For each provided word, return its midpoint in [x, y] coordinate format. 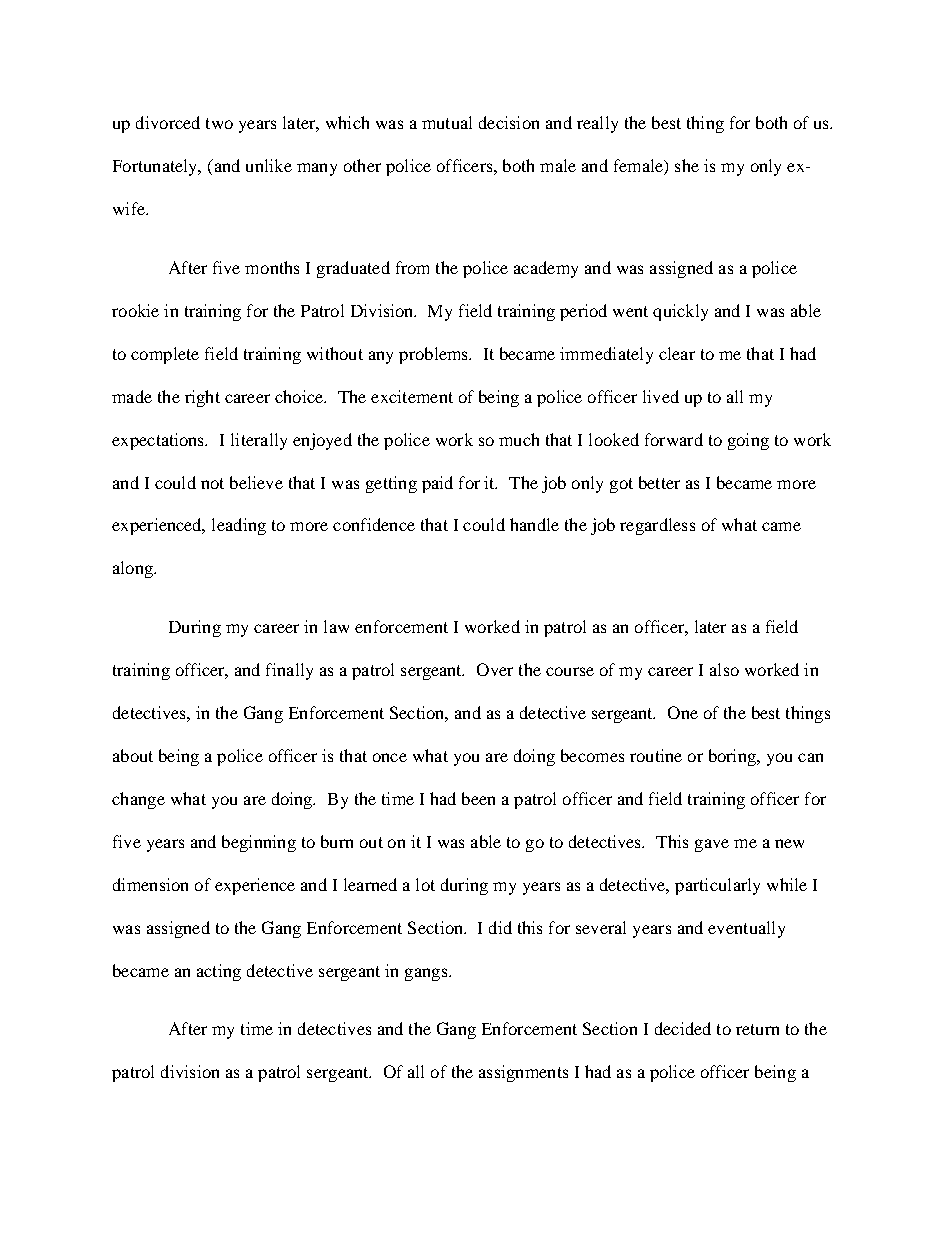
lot [425, 884]
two [219, 123]
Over [495, 669]
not [212, 483]
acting [219, 972]
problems [434, 355]
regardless [657, 526]
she [687, 165]
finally [289, 671]
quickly [680, 312]
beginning [259, 843]
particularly [717, 886]
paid [437, 484]
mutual [447, 122]
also [724, 669]
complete [165, 355]
